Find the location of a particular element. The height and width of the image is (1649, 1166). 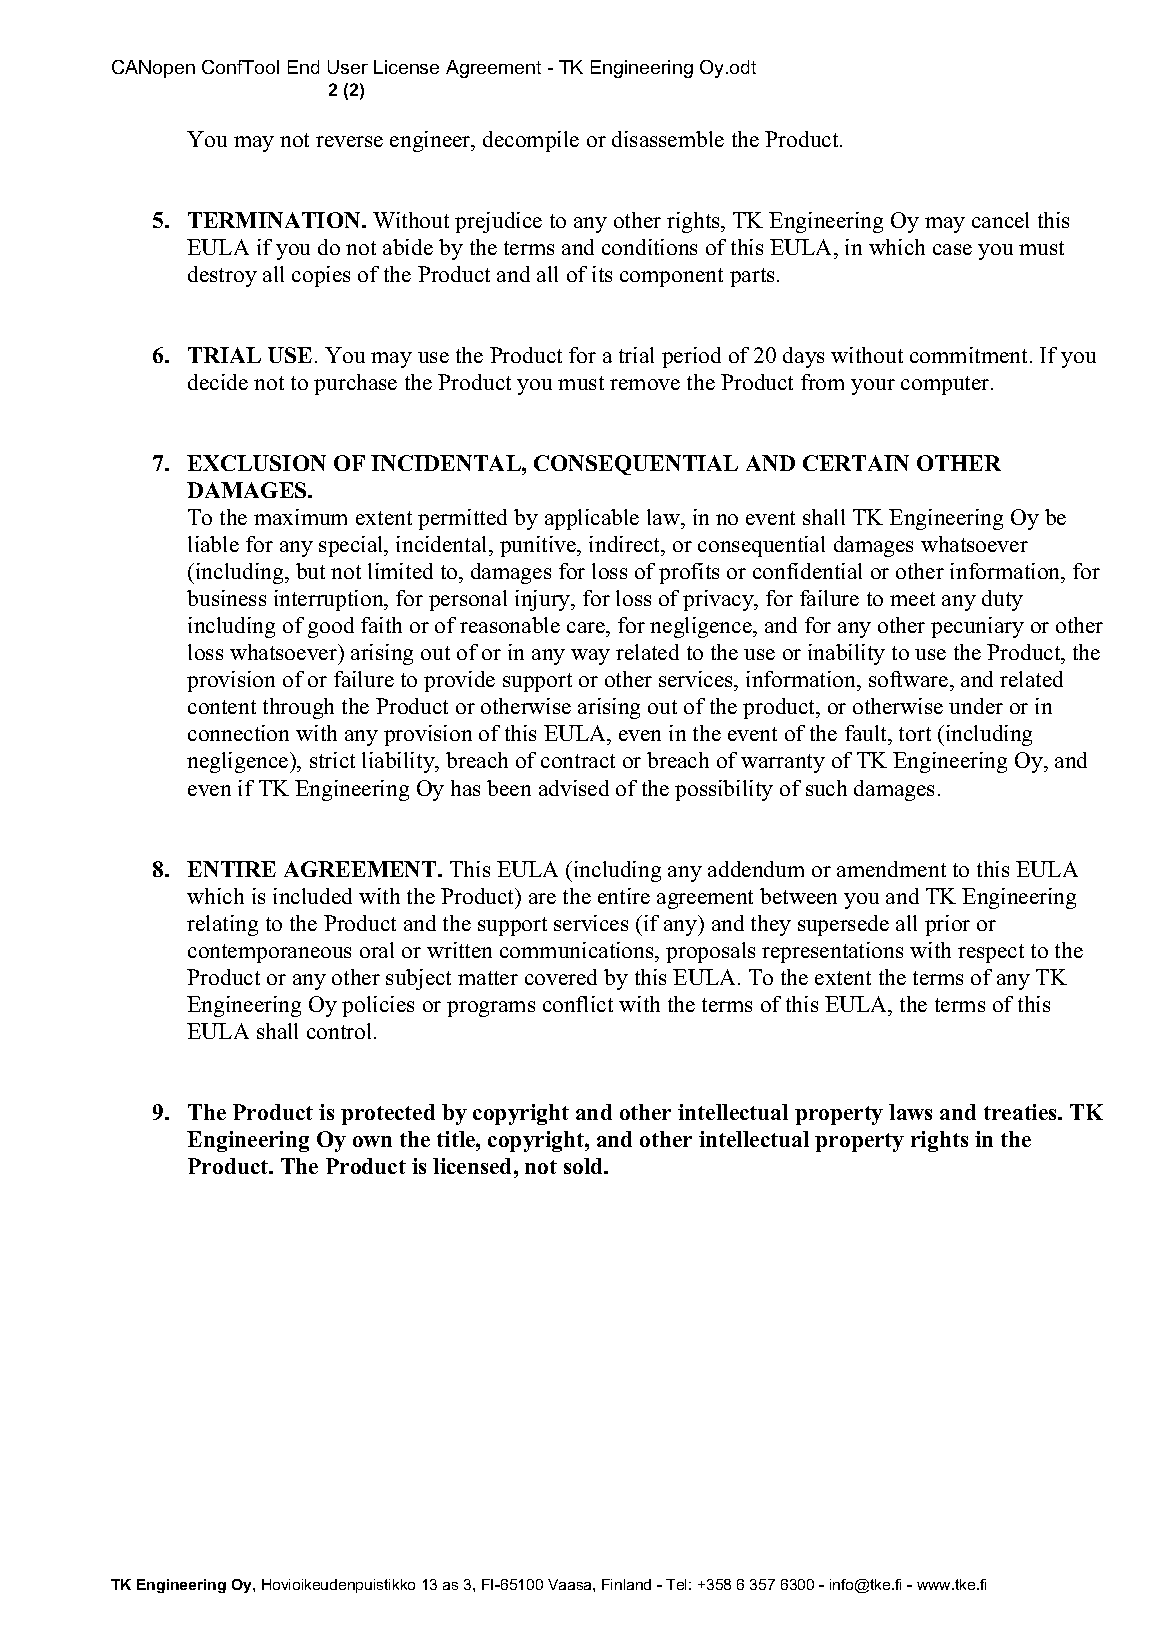

reverse is located at coordinates (349, 141).
